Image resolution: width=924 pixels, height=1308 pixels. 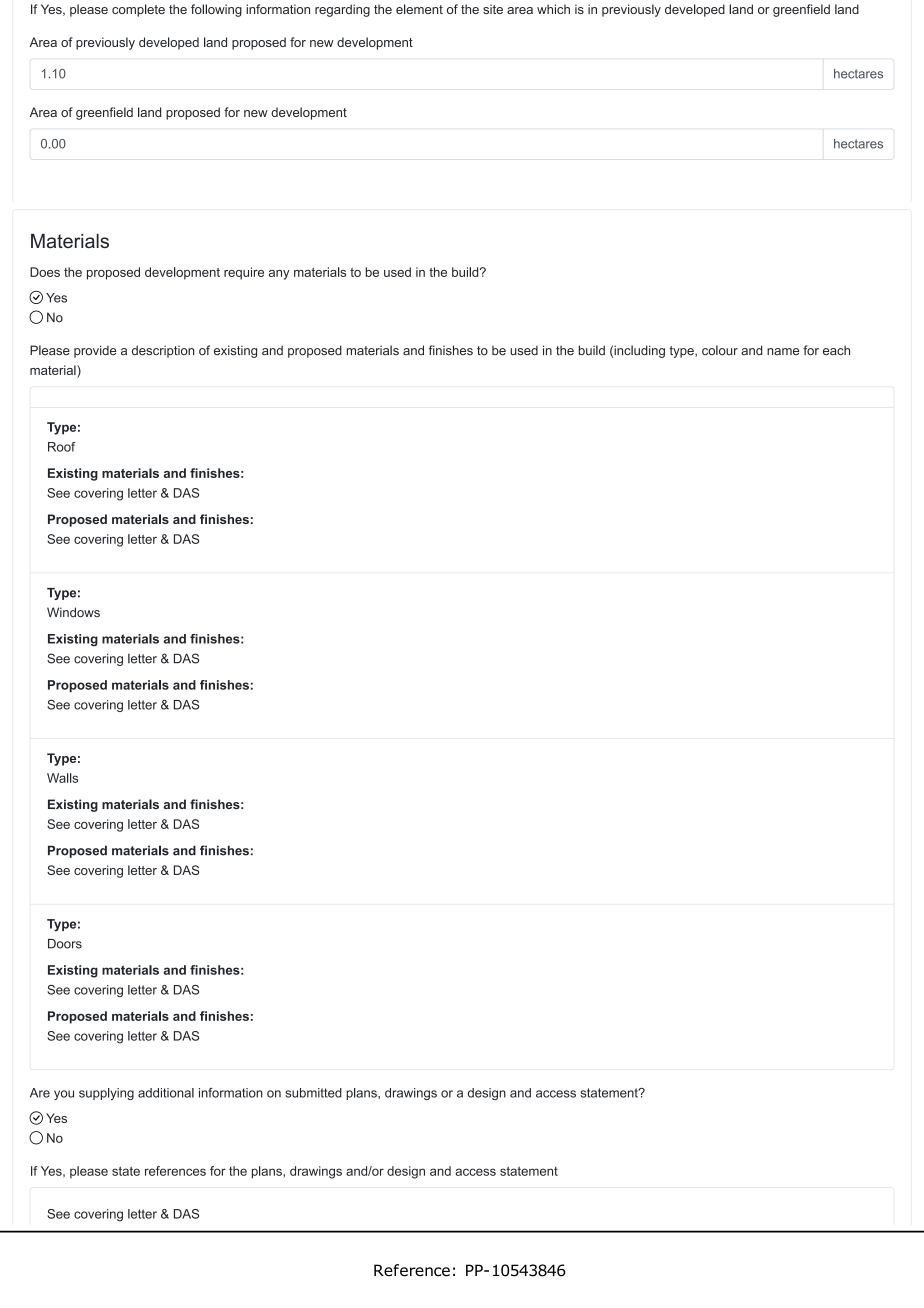 I want to click on description, so click(x=163, y=351).
